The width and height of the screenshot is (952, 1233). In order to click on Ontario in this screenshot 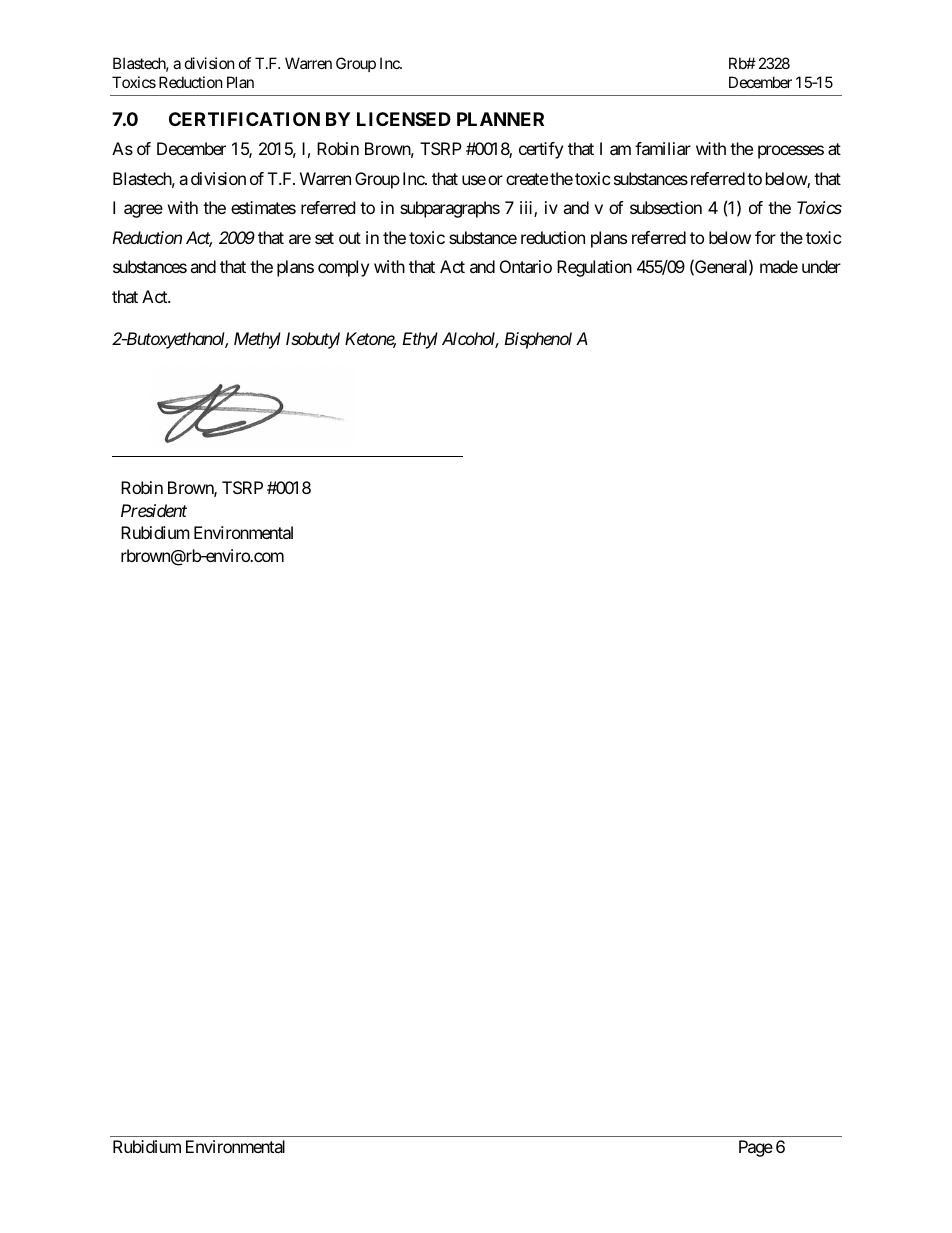, I will do `click(526, 266)`.
